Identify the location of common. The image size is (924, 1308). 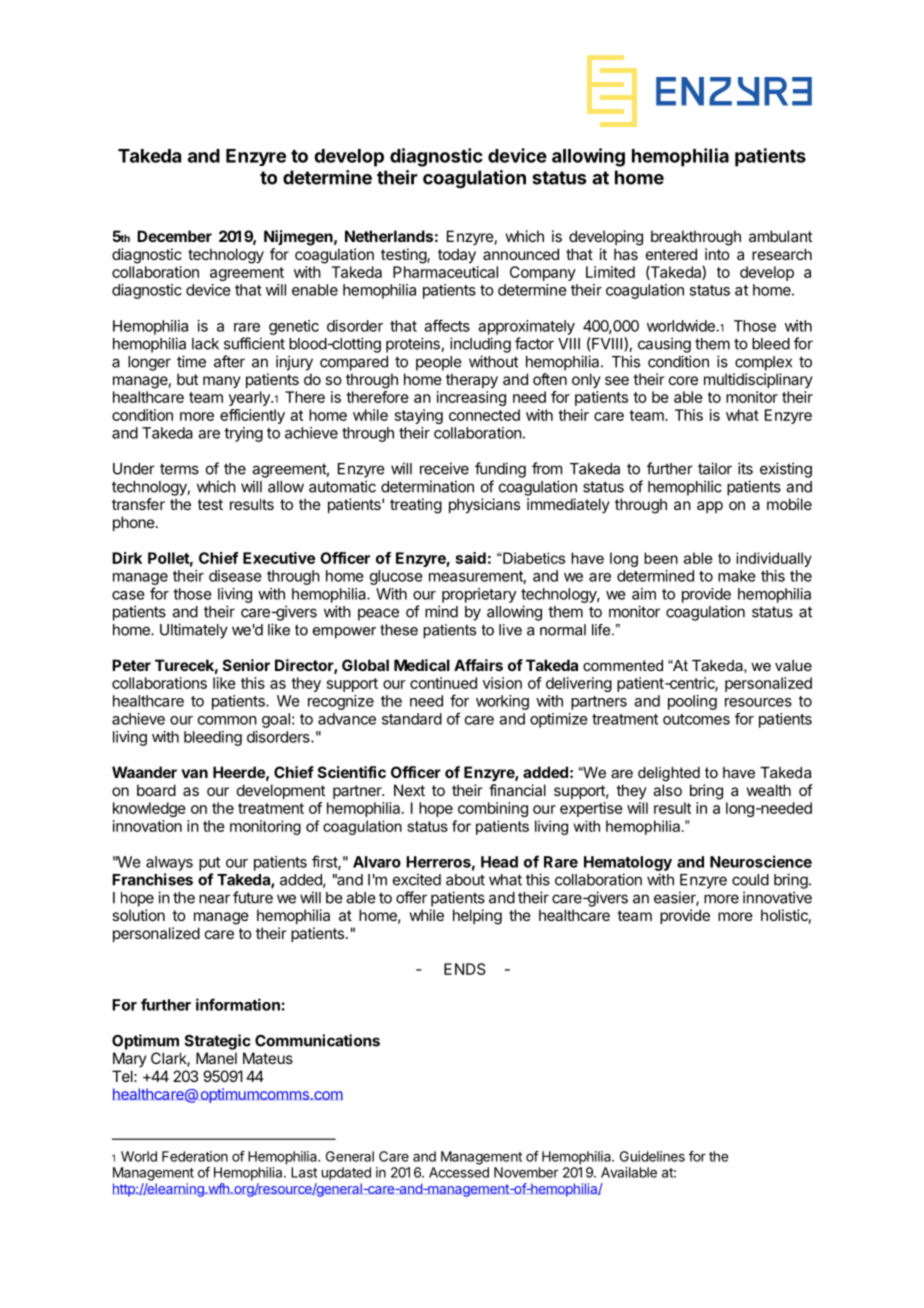
(227, 720).
